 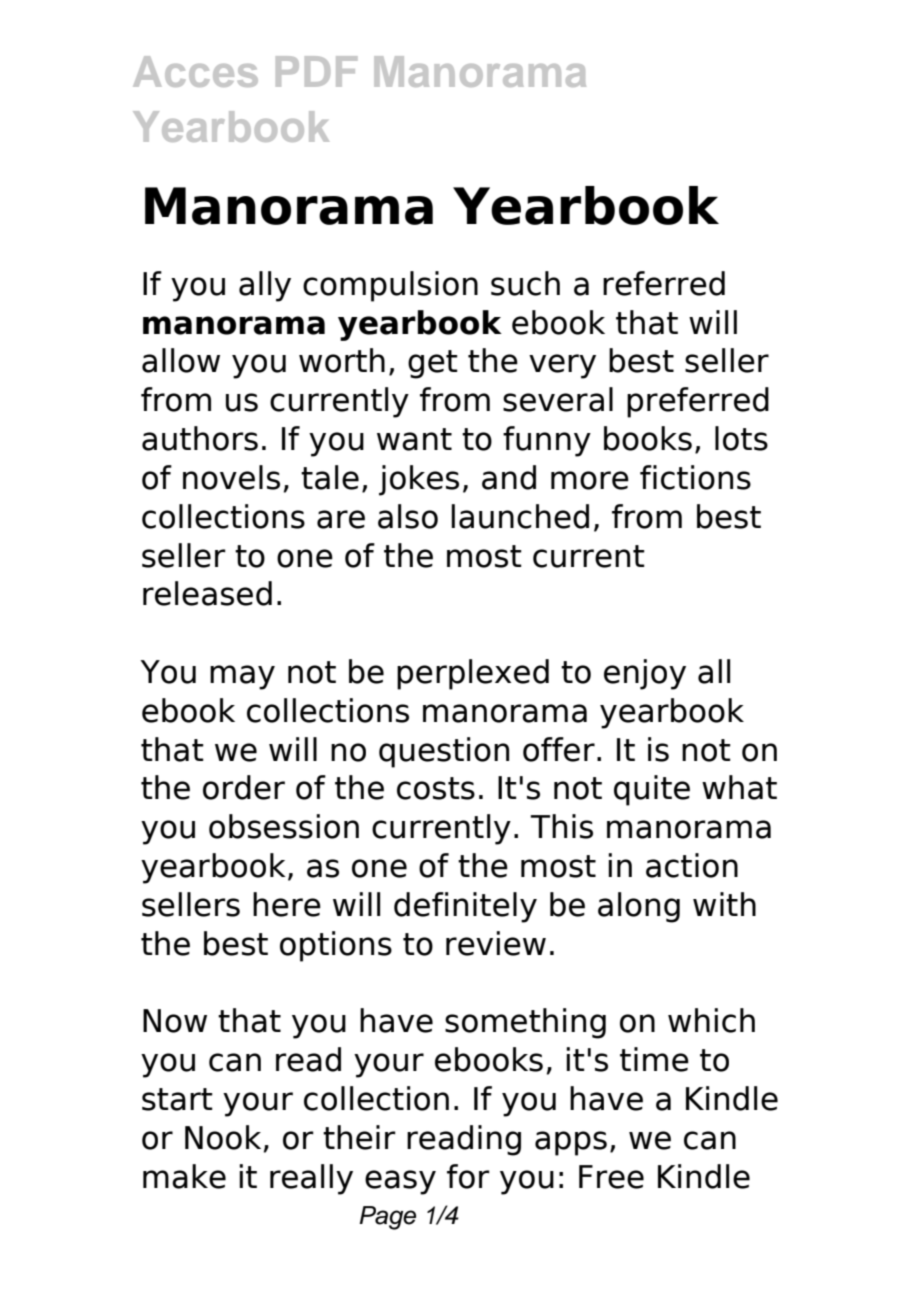 What do you see at coordinates (525, 283) in the image?
I see `such` at bounding box center [525, 283].
